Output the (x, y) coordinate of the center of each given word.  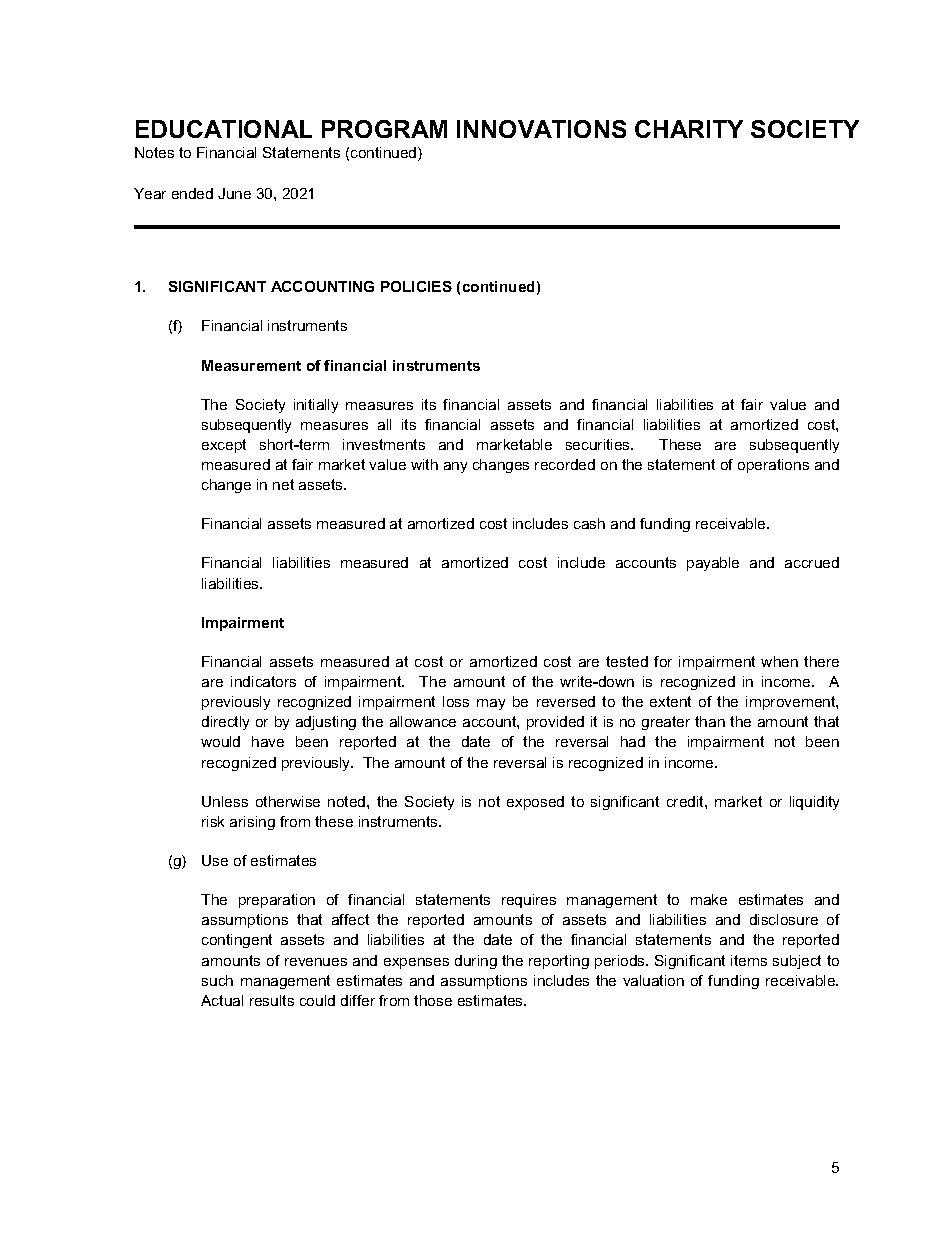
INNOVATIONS (541, 129)
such (217, 980)
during (476, 962)
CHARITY (689, 129)
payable (713, 564)
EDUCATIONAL (224, 129)
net (283, 484)
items (749, 960)
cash (589, 523)
